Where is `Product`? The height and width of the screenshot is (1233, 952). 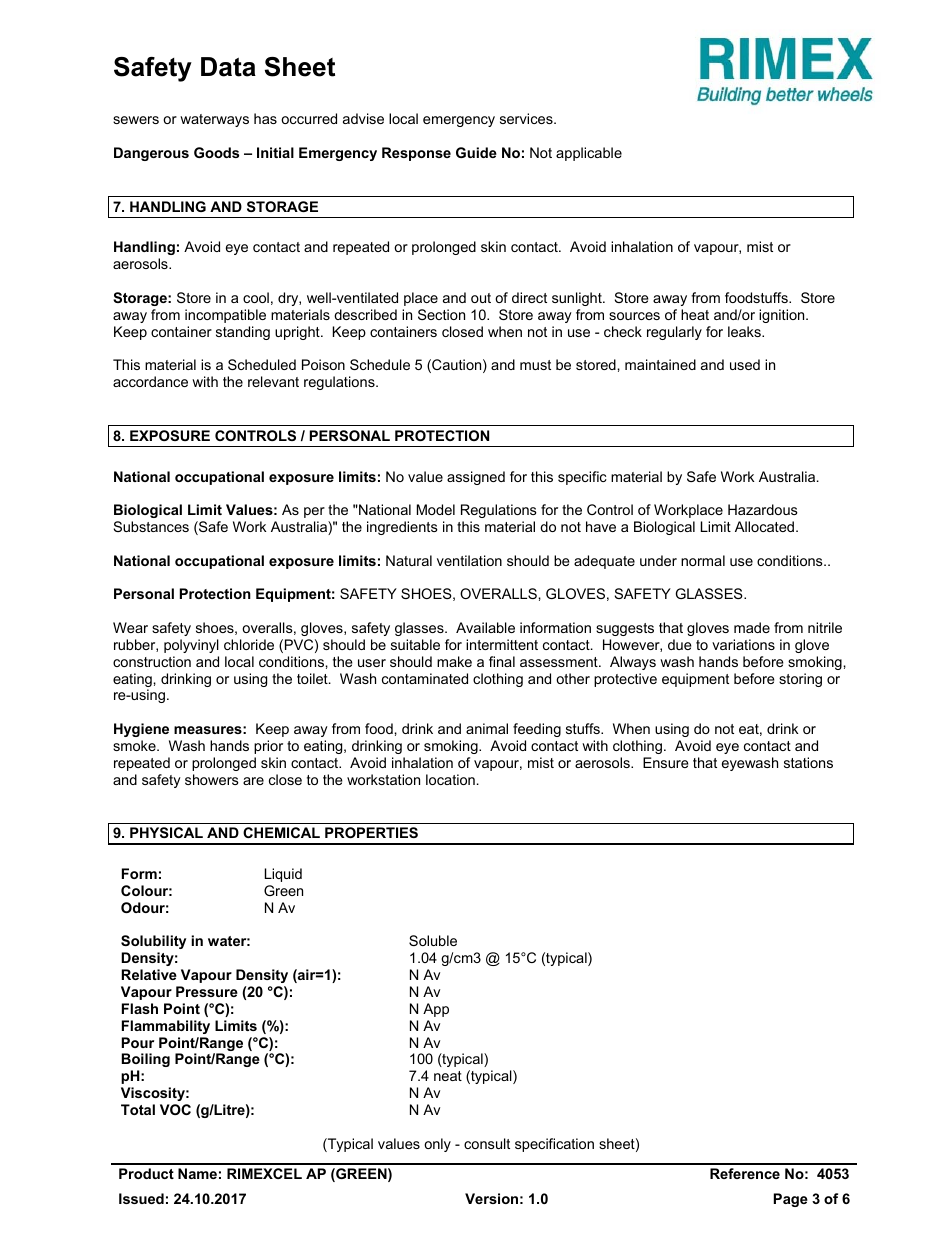
Product is located at coordinates (146, 1173).
